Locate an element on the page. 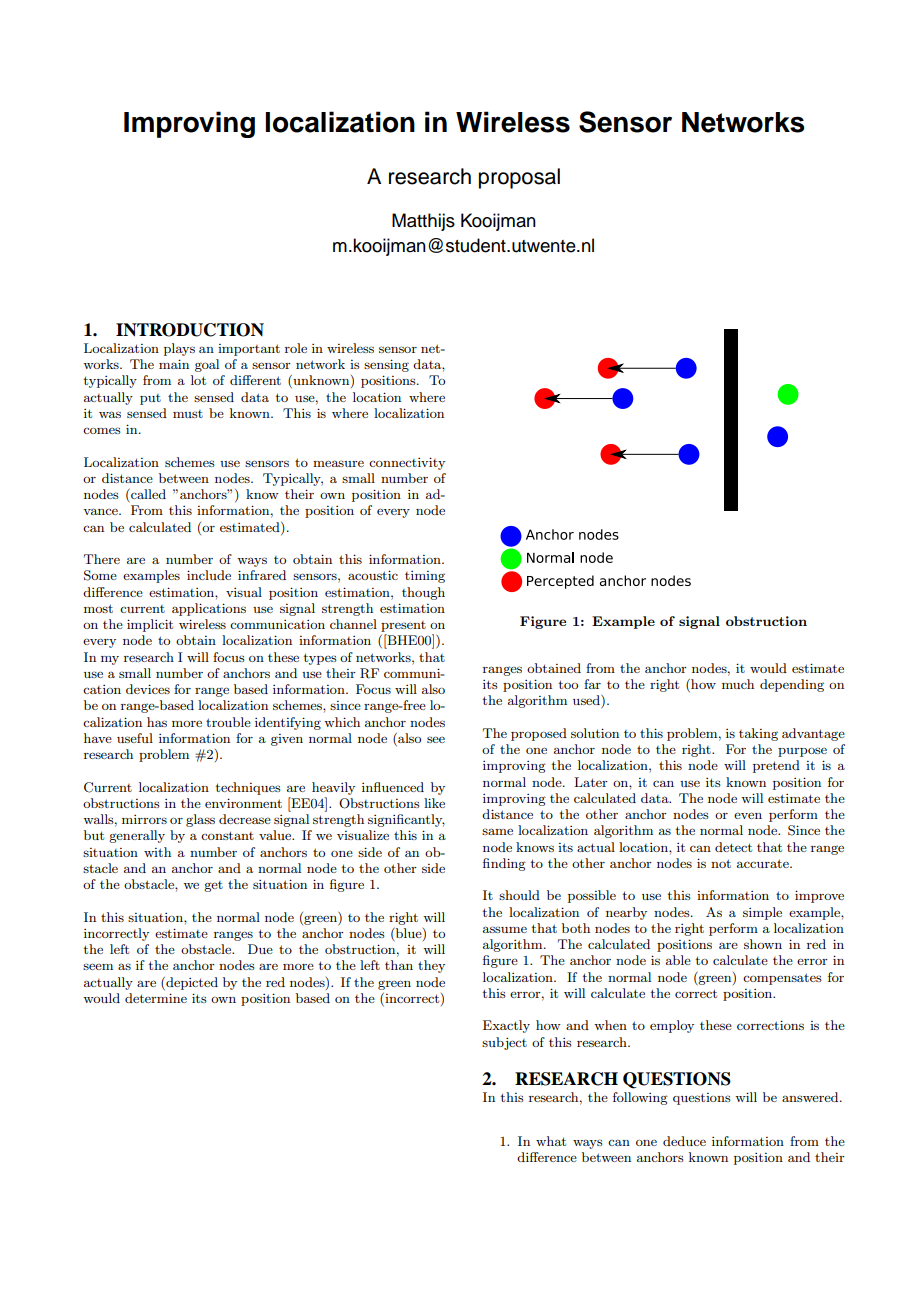 Image resolution: width=924 pixels, height=1308 pixels. much is located at coordinates (738, 684).
